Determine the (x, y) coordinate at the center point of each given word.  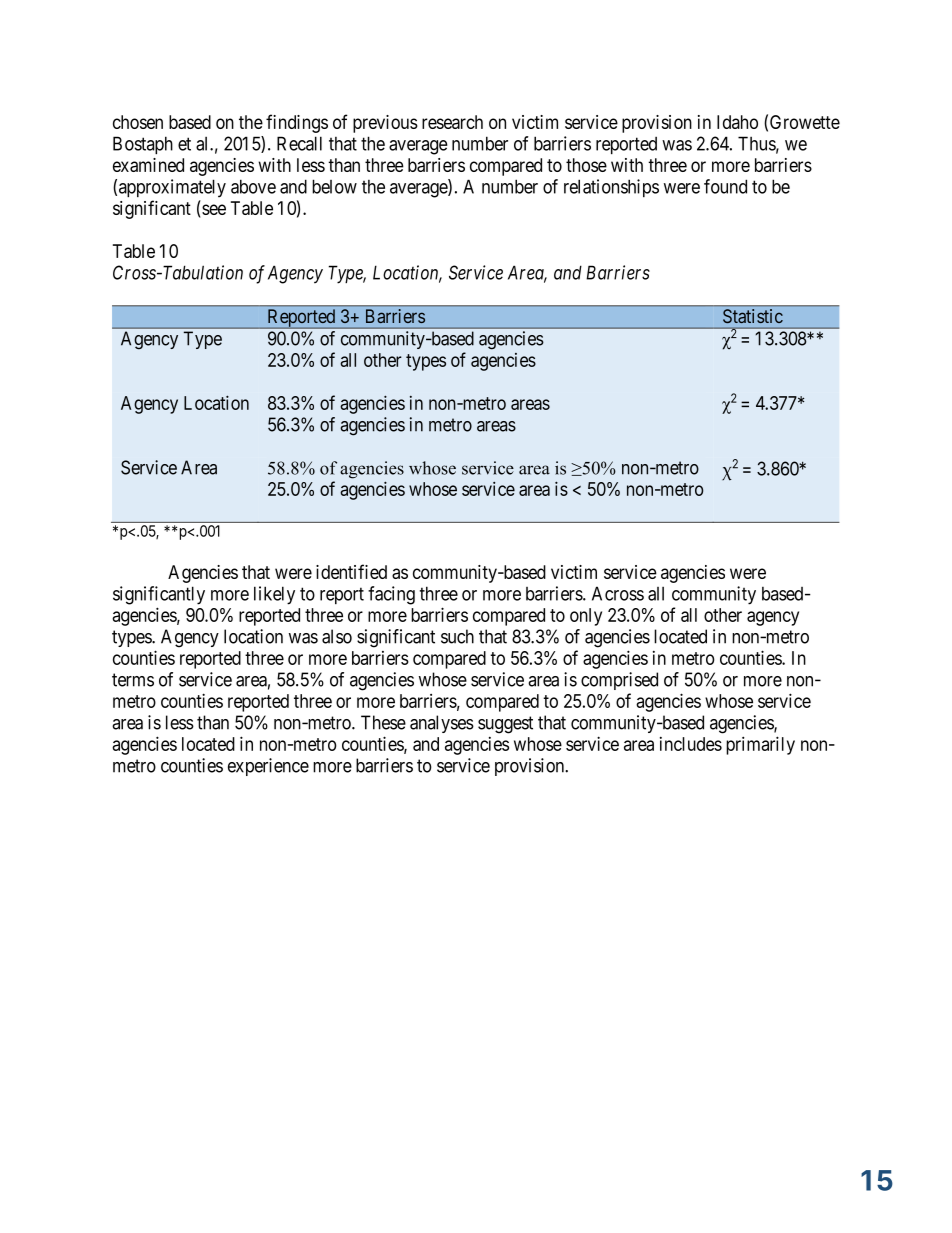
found (725, 186)
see (214, 209)
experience (268, 767)
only (586, 617)
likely (274, 595)
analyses (442, 724)
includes (691, 744)
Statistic (753, 316)
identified (351, 571)
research (452, 122)
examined (148, 165)
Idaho (737, 122)
